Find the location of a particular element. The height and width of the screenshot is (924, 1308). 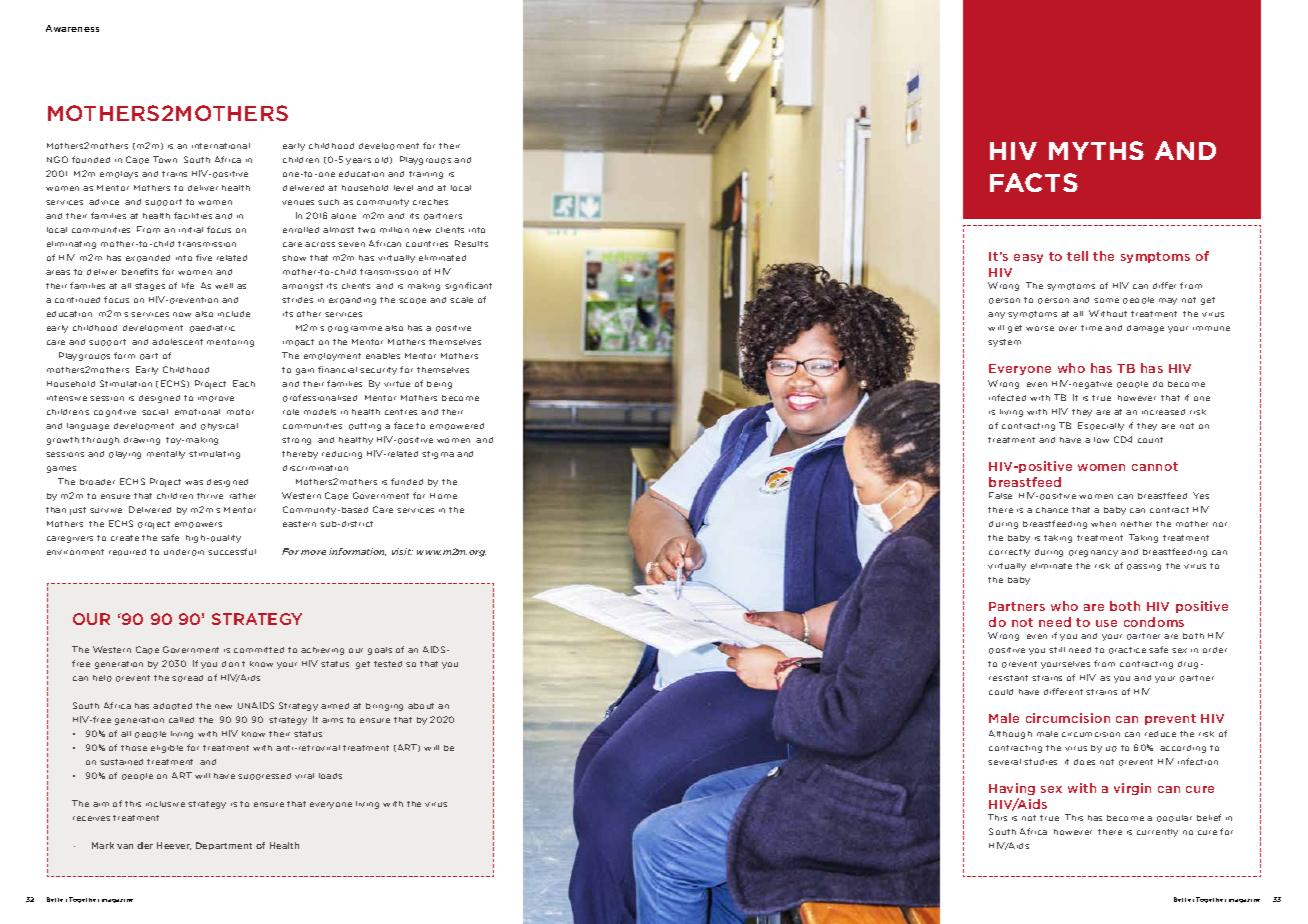

still is located at coordinates (1057, 650).
